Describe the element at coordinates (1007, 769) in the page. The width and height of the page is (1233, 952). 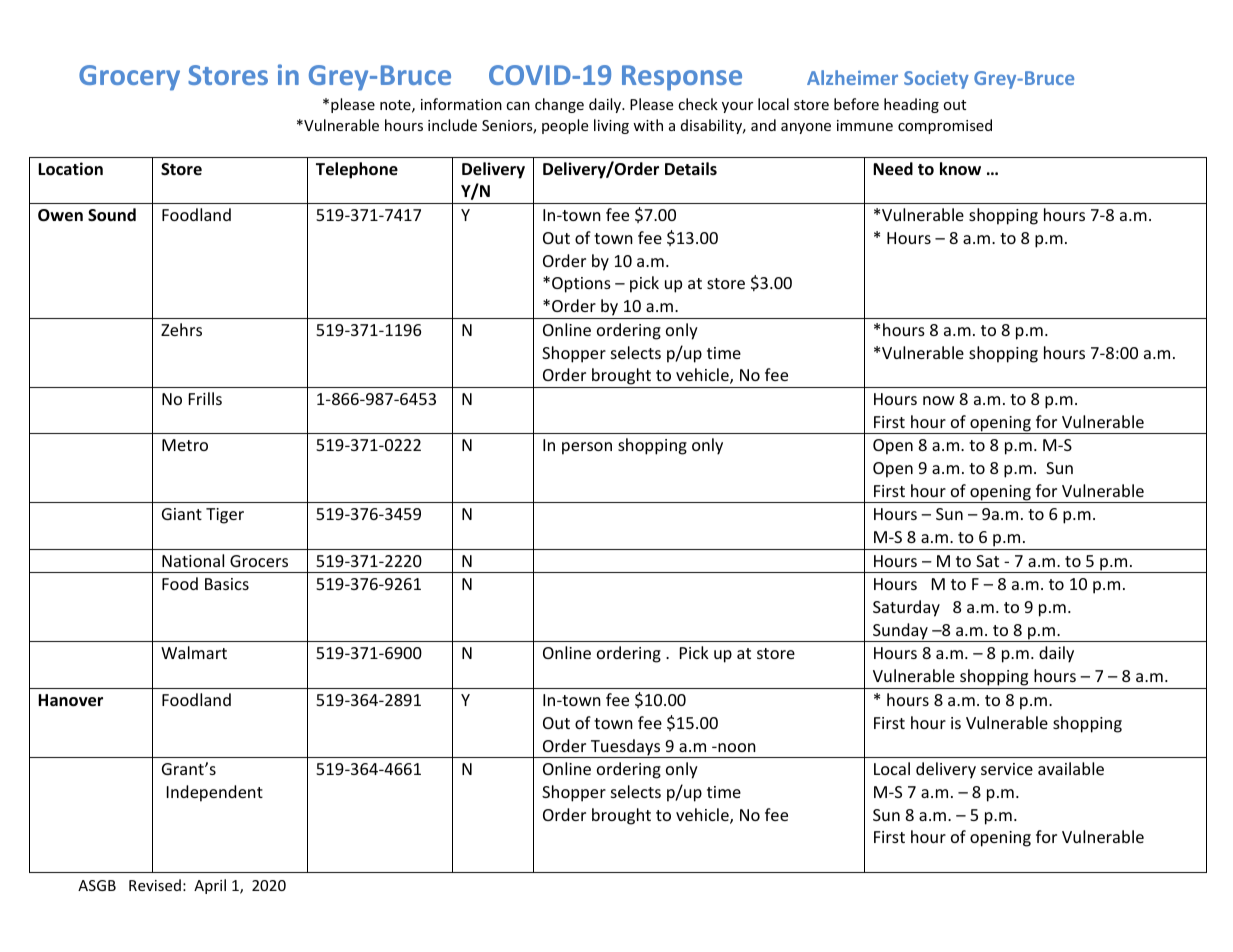
I see `service` at that location.
